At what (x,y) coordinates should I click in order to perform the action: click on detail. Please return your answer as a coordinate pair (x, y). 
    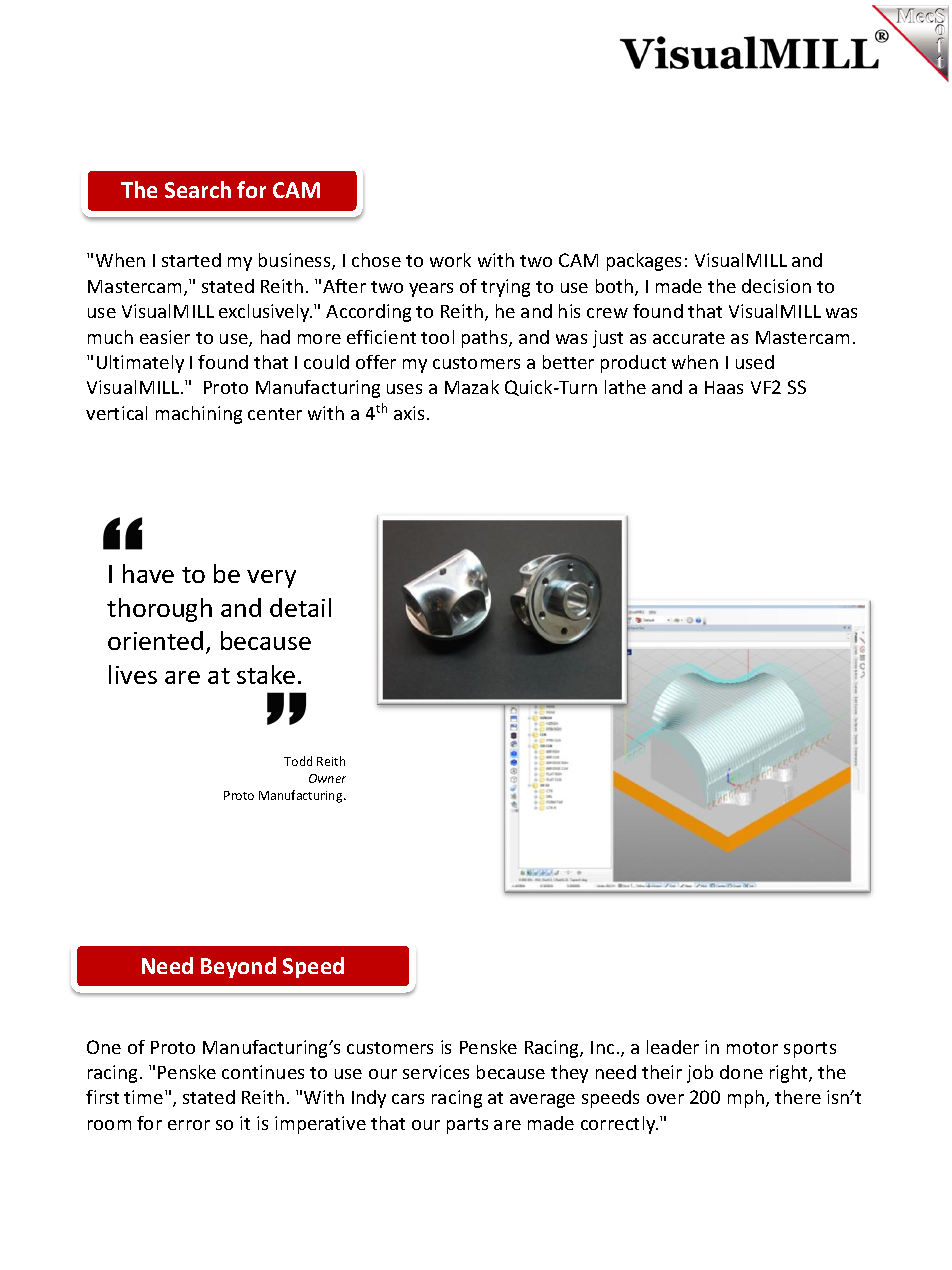
    Looking at the image, I should click on (300, 607).
